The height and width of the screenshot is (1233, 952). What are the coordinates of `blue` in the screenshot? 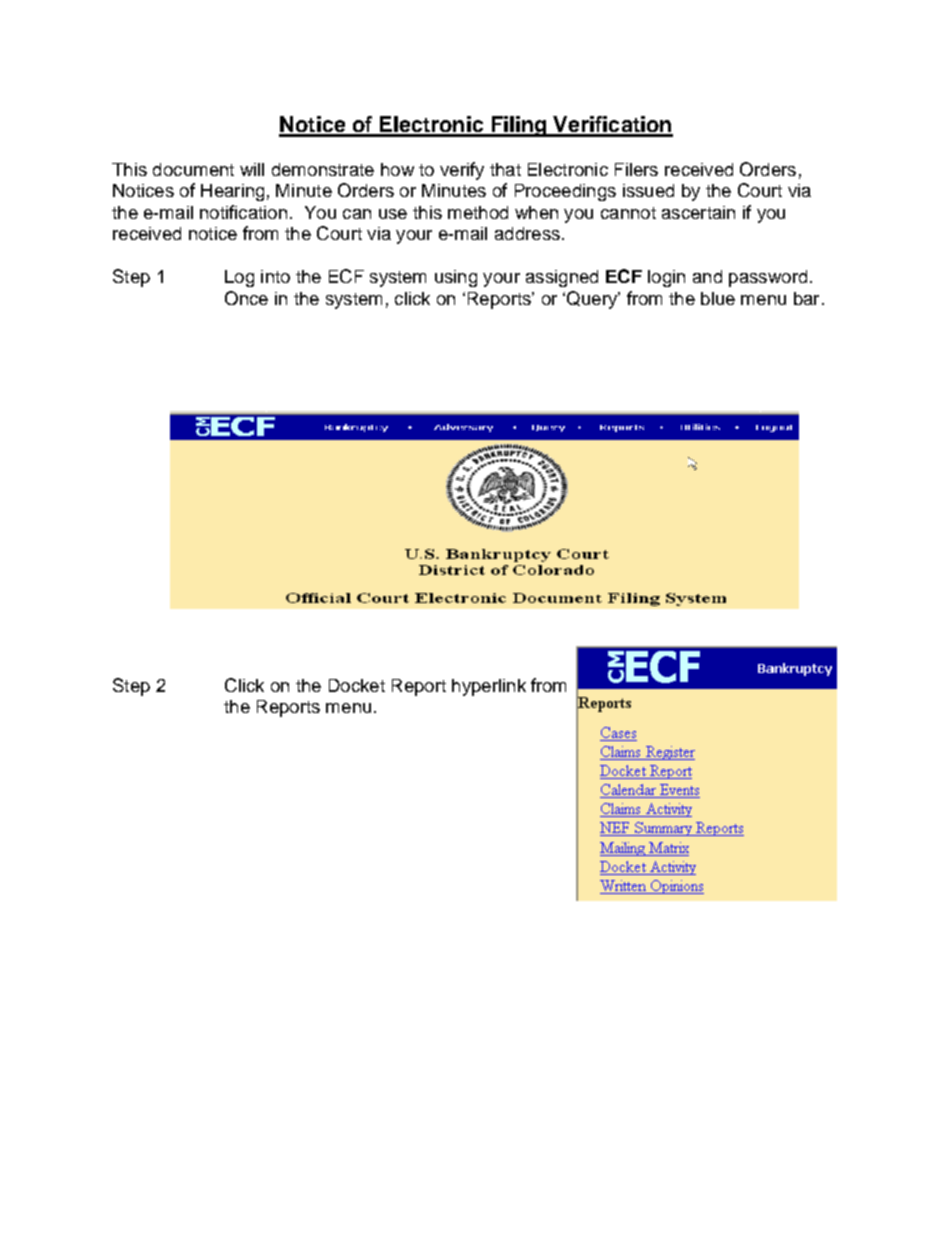 It's located at (718, 298).
